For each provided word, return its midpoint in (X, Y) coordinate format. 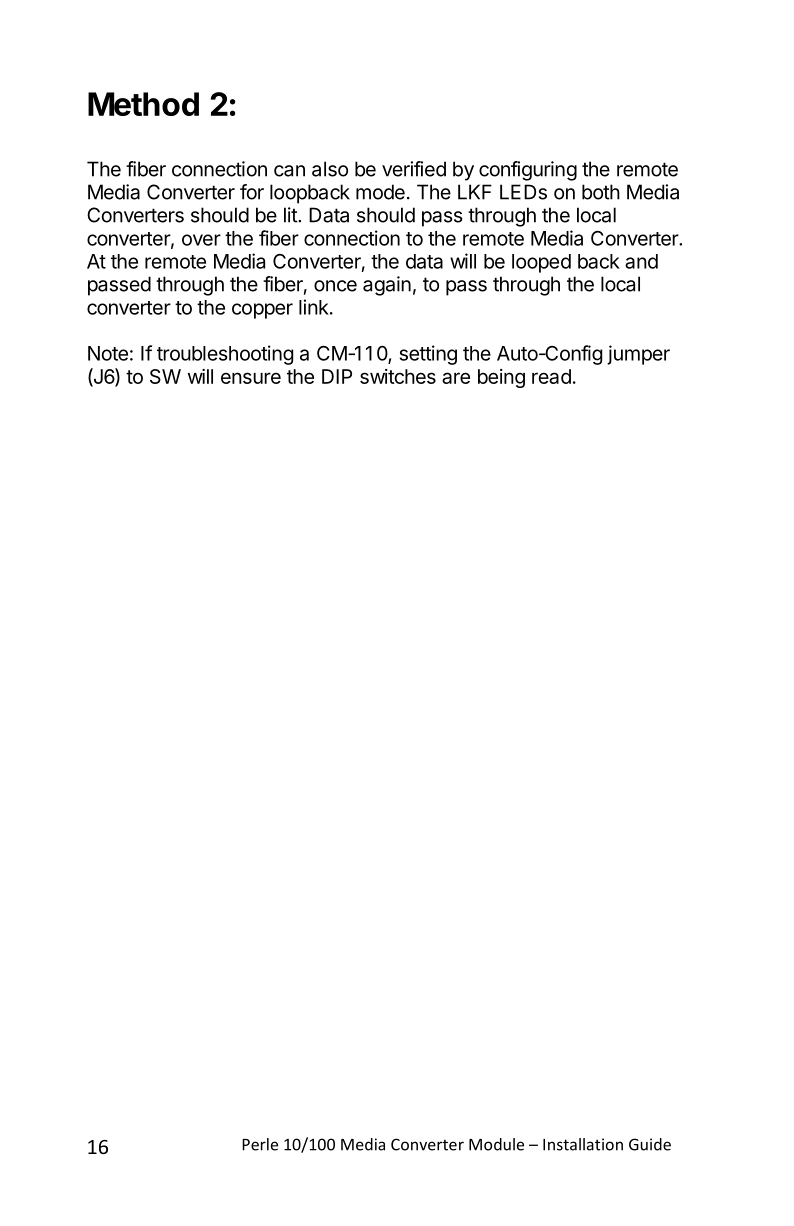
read (551, 376)
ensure (251, 378)
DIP (337, 376)
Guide (650, 1144)
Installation (583, 1144)
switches (398, 376)
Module (496, 1144)
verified (414, 169)
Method (143, 104)
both (601, 192)
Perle (260, 1144)
